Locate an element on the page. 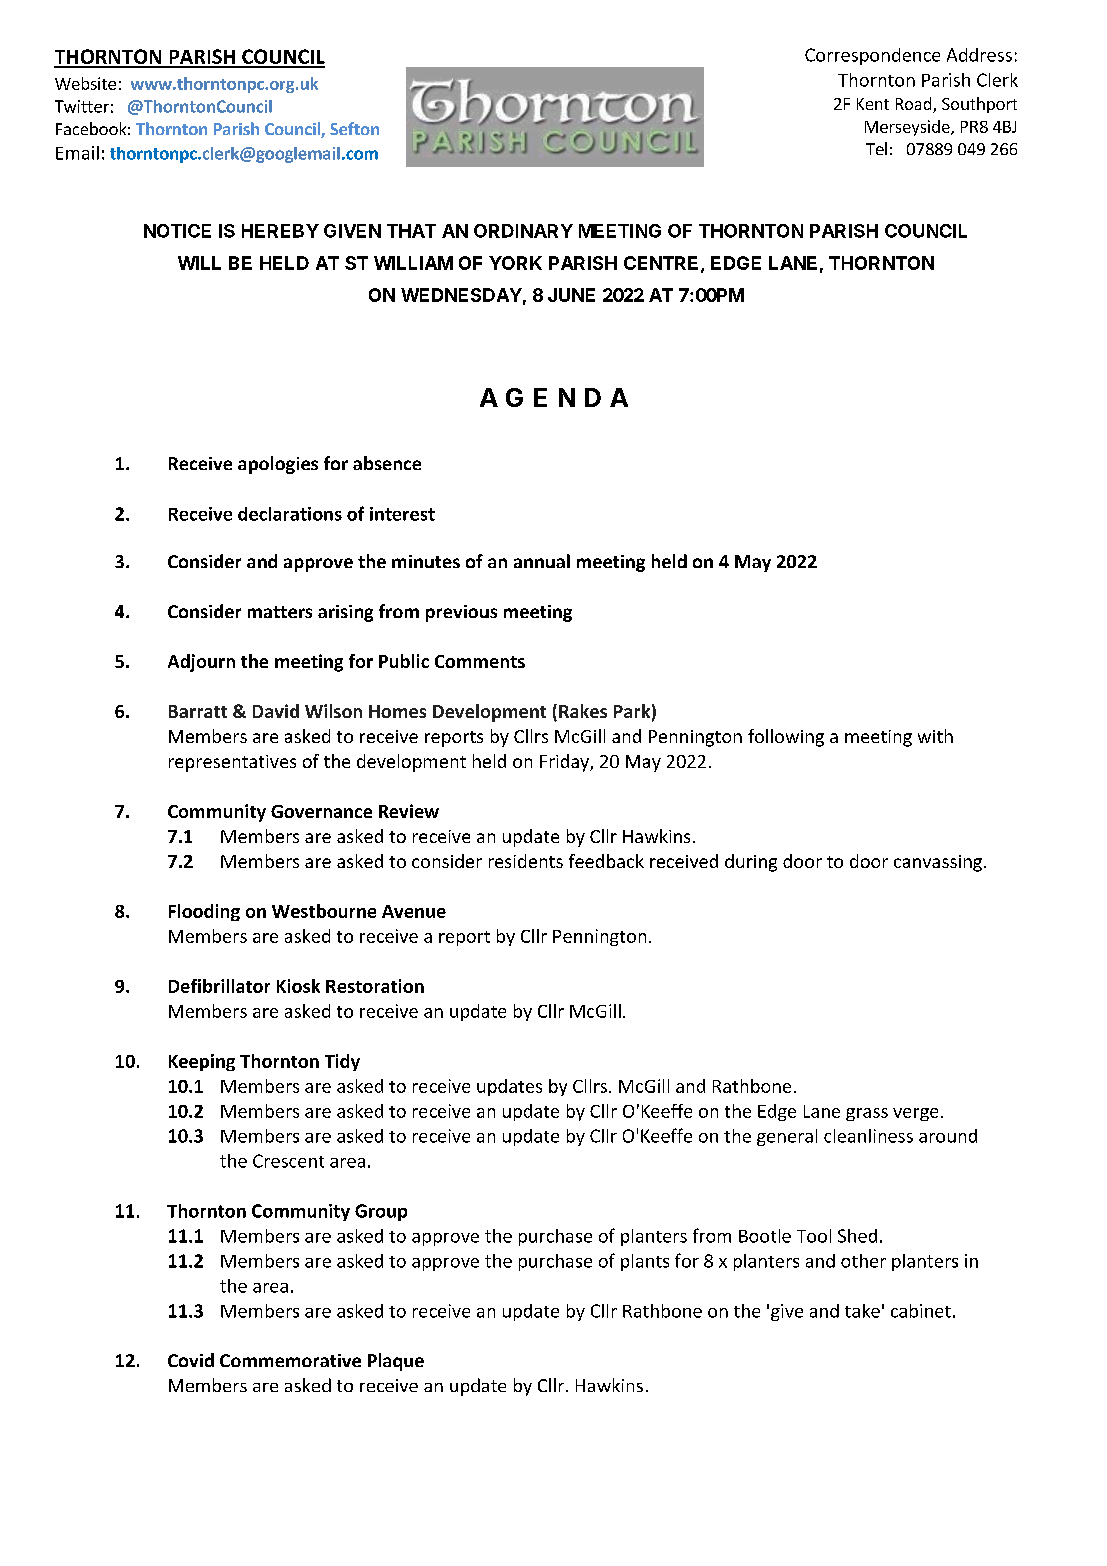  residents is located at coordinates (526, 861).
